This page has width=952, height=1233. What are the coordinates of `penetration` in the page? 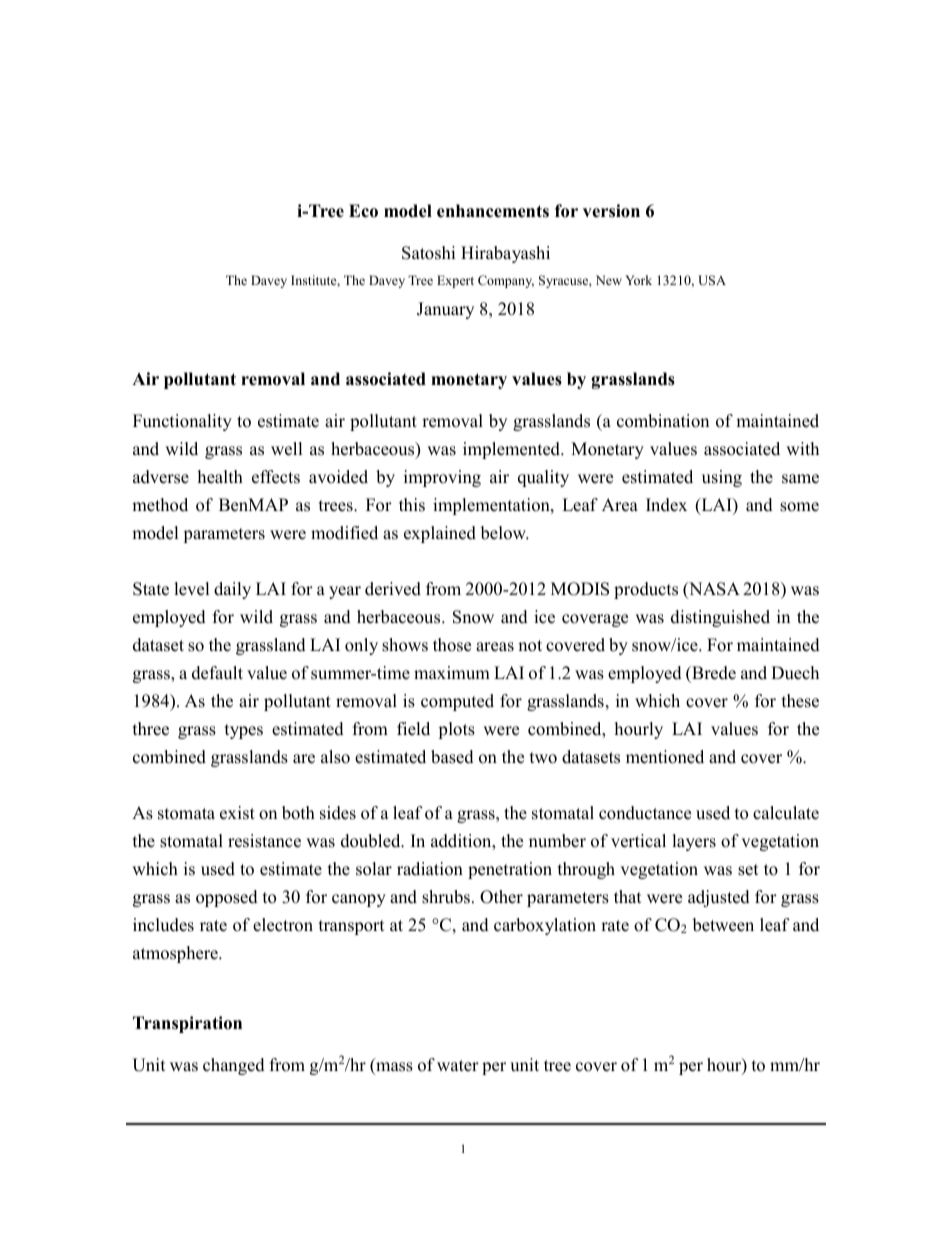 It's located at (510, 870).
